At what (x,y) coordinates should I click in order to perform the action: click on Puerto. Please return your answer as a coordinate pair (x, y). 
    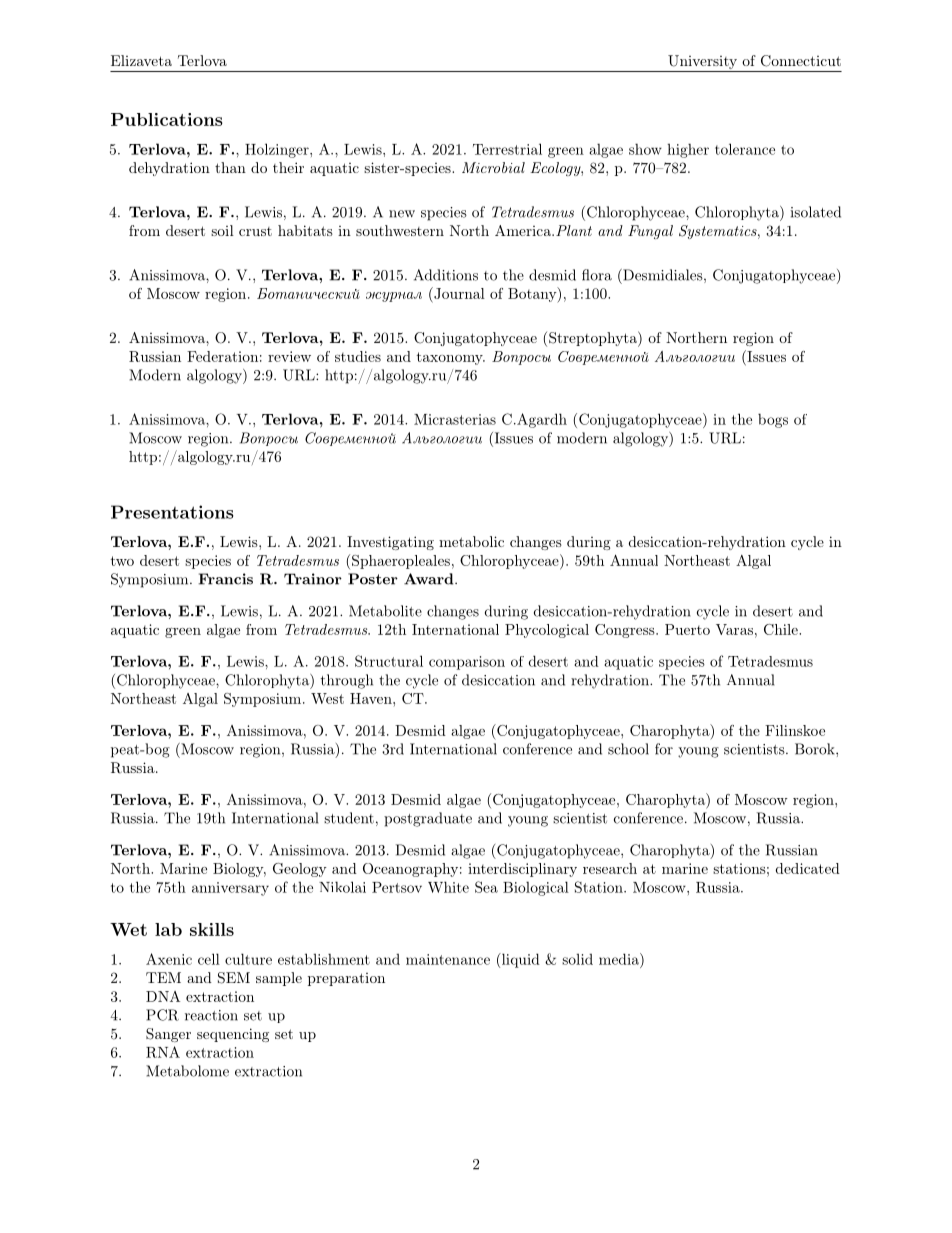
    Looking at the image, I should click on (687, 629).
